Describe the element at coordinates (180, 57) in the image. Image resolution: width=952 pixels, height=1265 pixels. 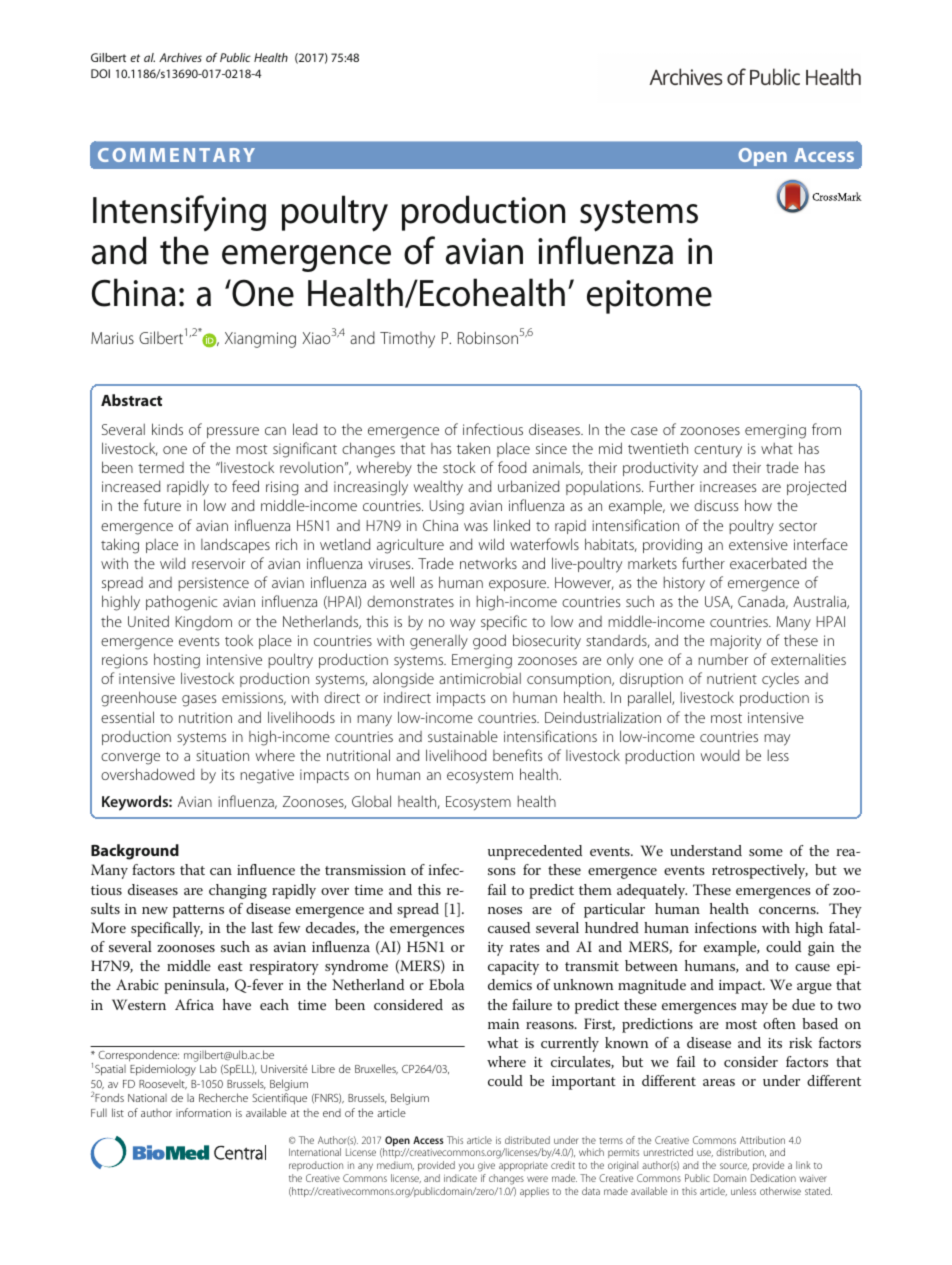
I see `Archives` at that location.
